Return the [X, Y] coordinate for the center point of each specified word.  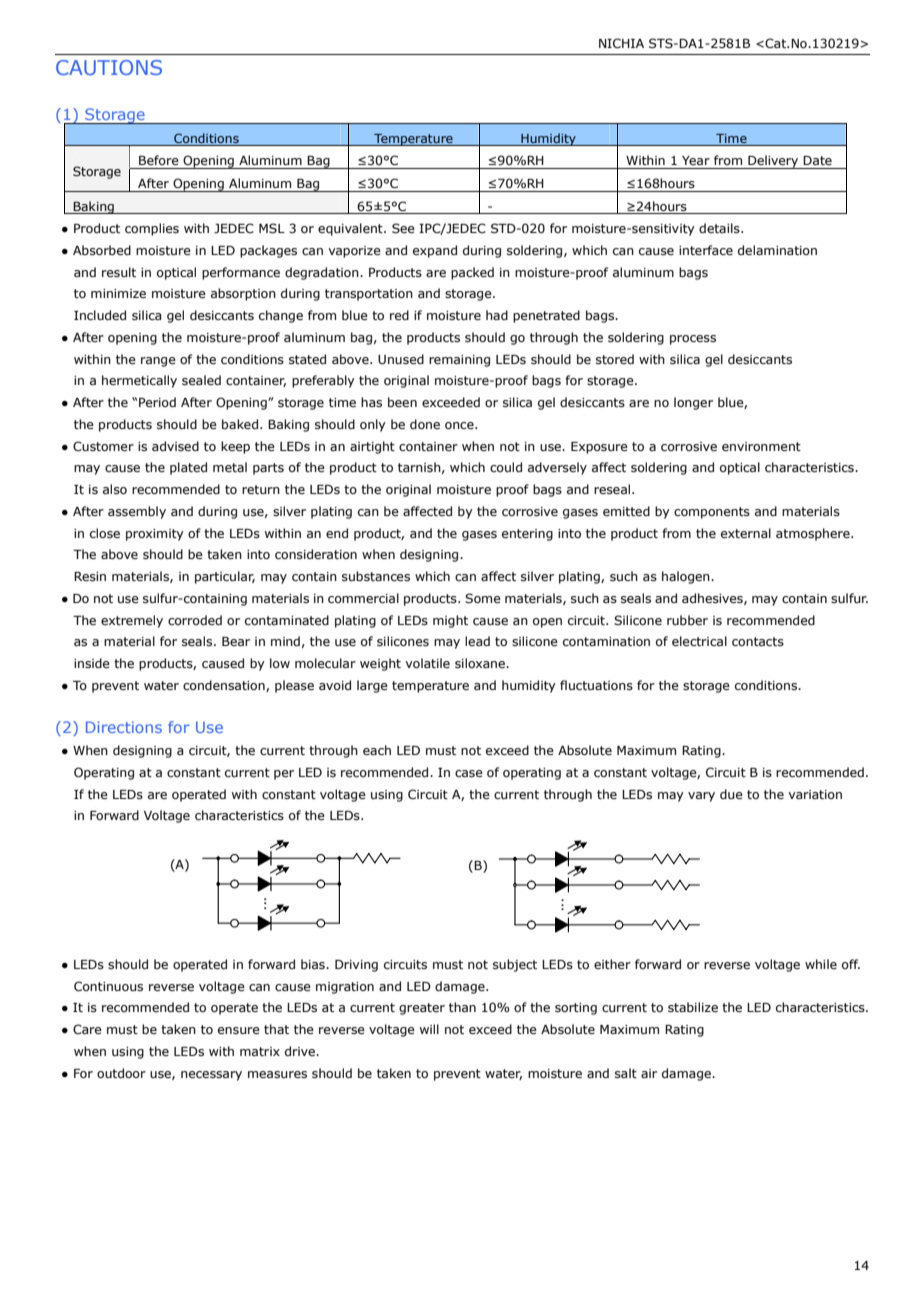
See [403, 228]
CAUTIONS [109, 67]
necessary [211, 1076]
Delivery [773, 162]
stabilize [693, 1007]
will [429, 1029]
